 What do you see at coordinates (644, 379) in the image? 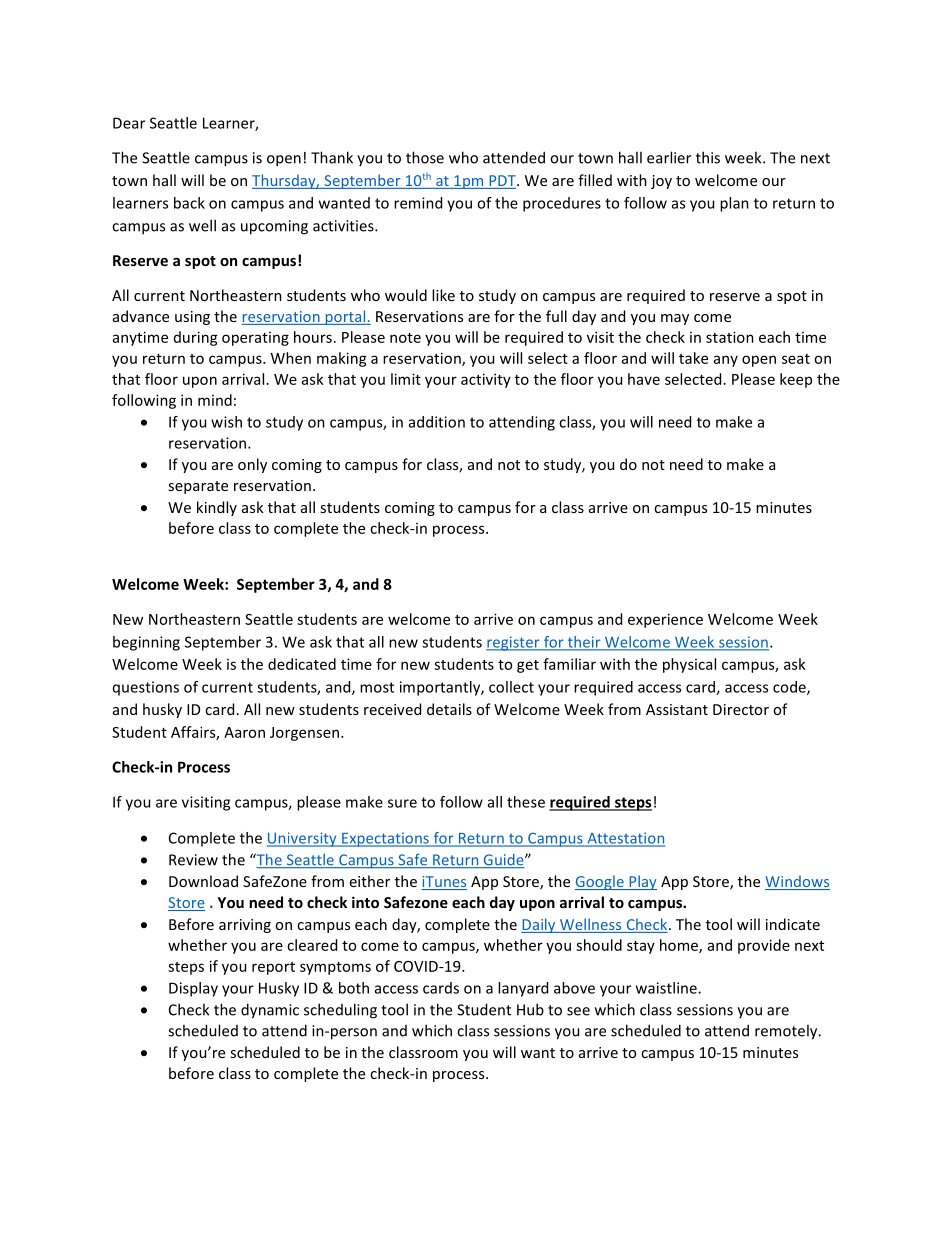
I see `have` at bounding box center [644, 379].
